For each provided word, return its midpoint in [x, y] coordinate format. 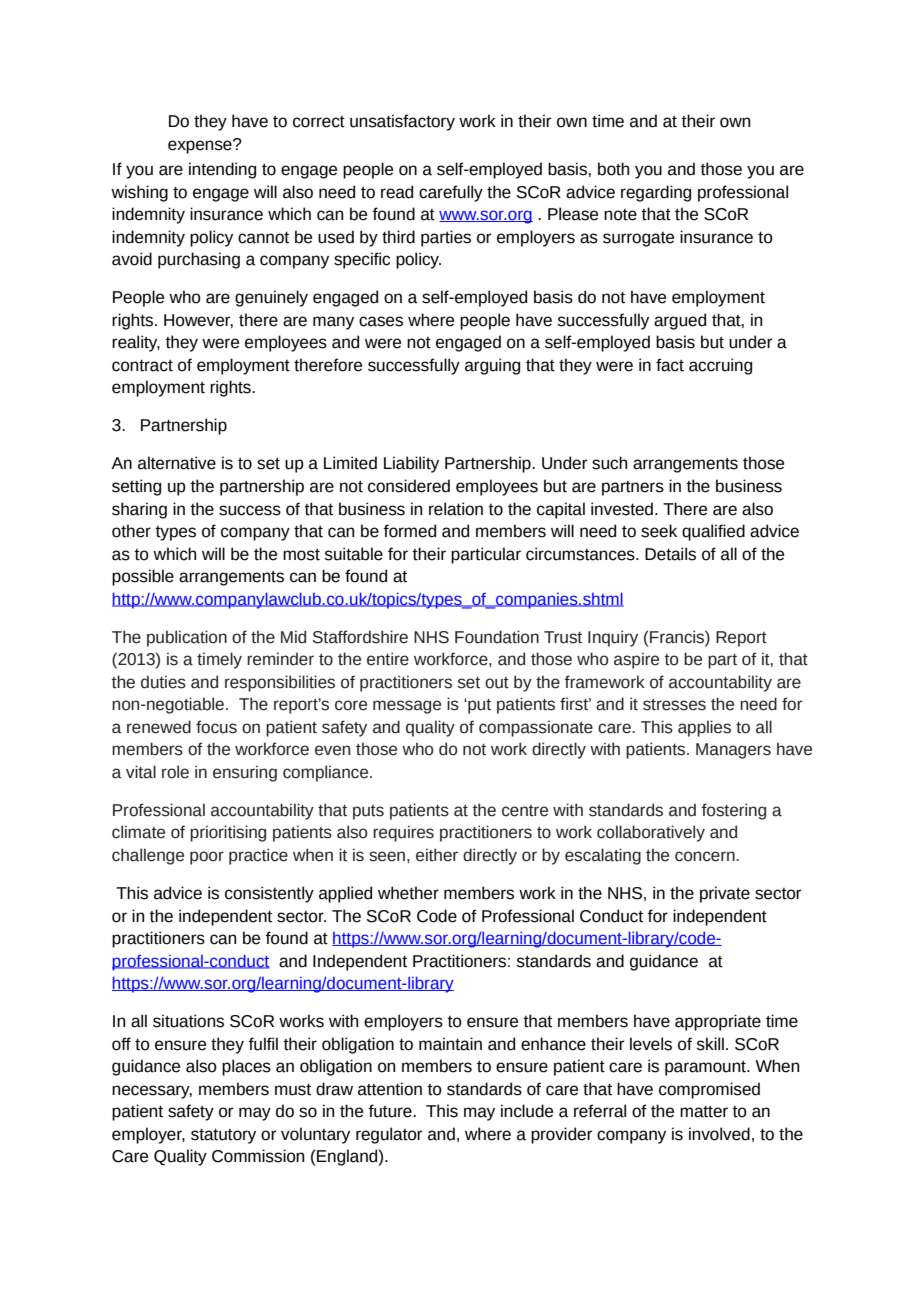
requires [403, 833]
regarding [656, 193]
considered [409, 486]
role [175, 772]
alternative [177, 463]
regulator [389, 1135]
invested [623, 509]
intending [222, 170]
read [397, 192]
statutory [223, 1136]
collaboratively [651, 833]
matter [704, 1112]
